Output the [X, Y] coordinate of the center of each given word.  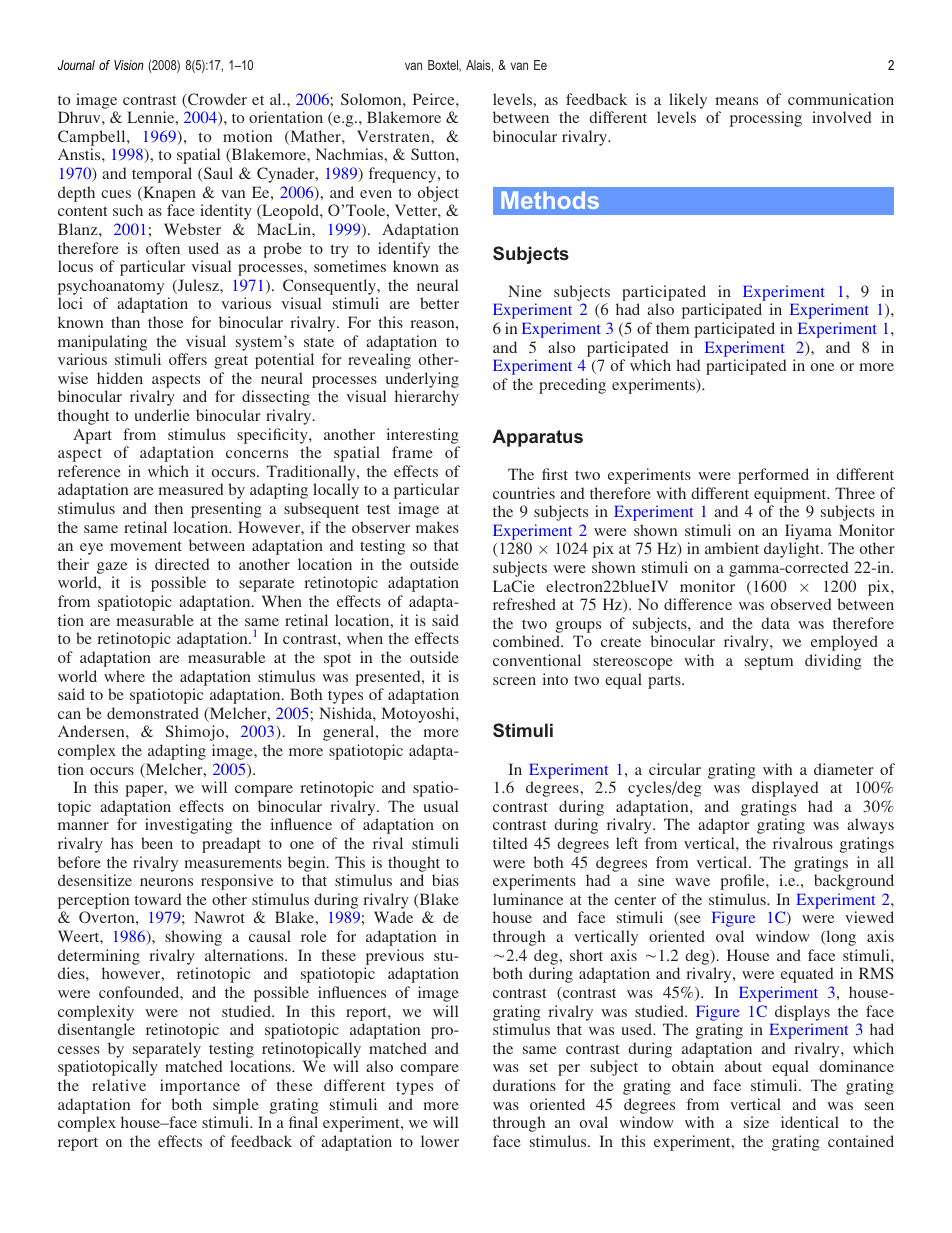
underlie [162, 415]
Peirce [435, 99]
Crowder [216, 100]
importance [200, 1087]
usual [440, 806]
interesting [423, 436]
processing [766, 119]
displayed [785, 789]
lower [440, 1141]
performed [773, 476]
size [756, 1122]
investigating [189, 826]
